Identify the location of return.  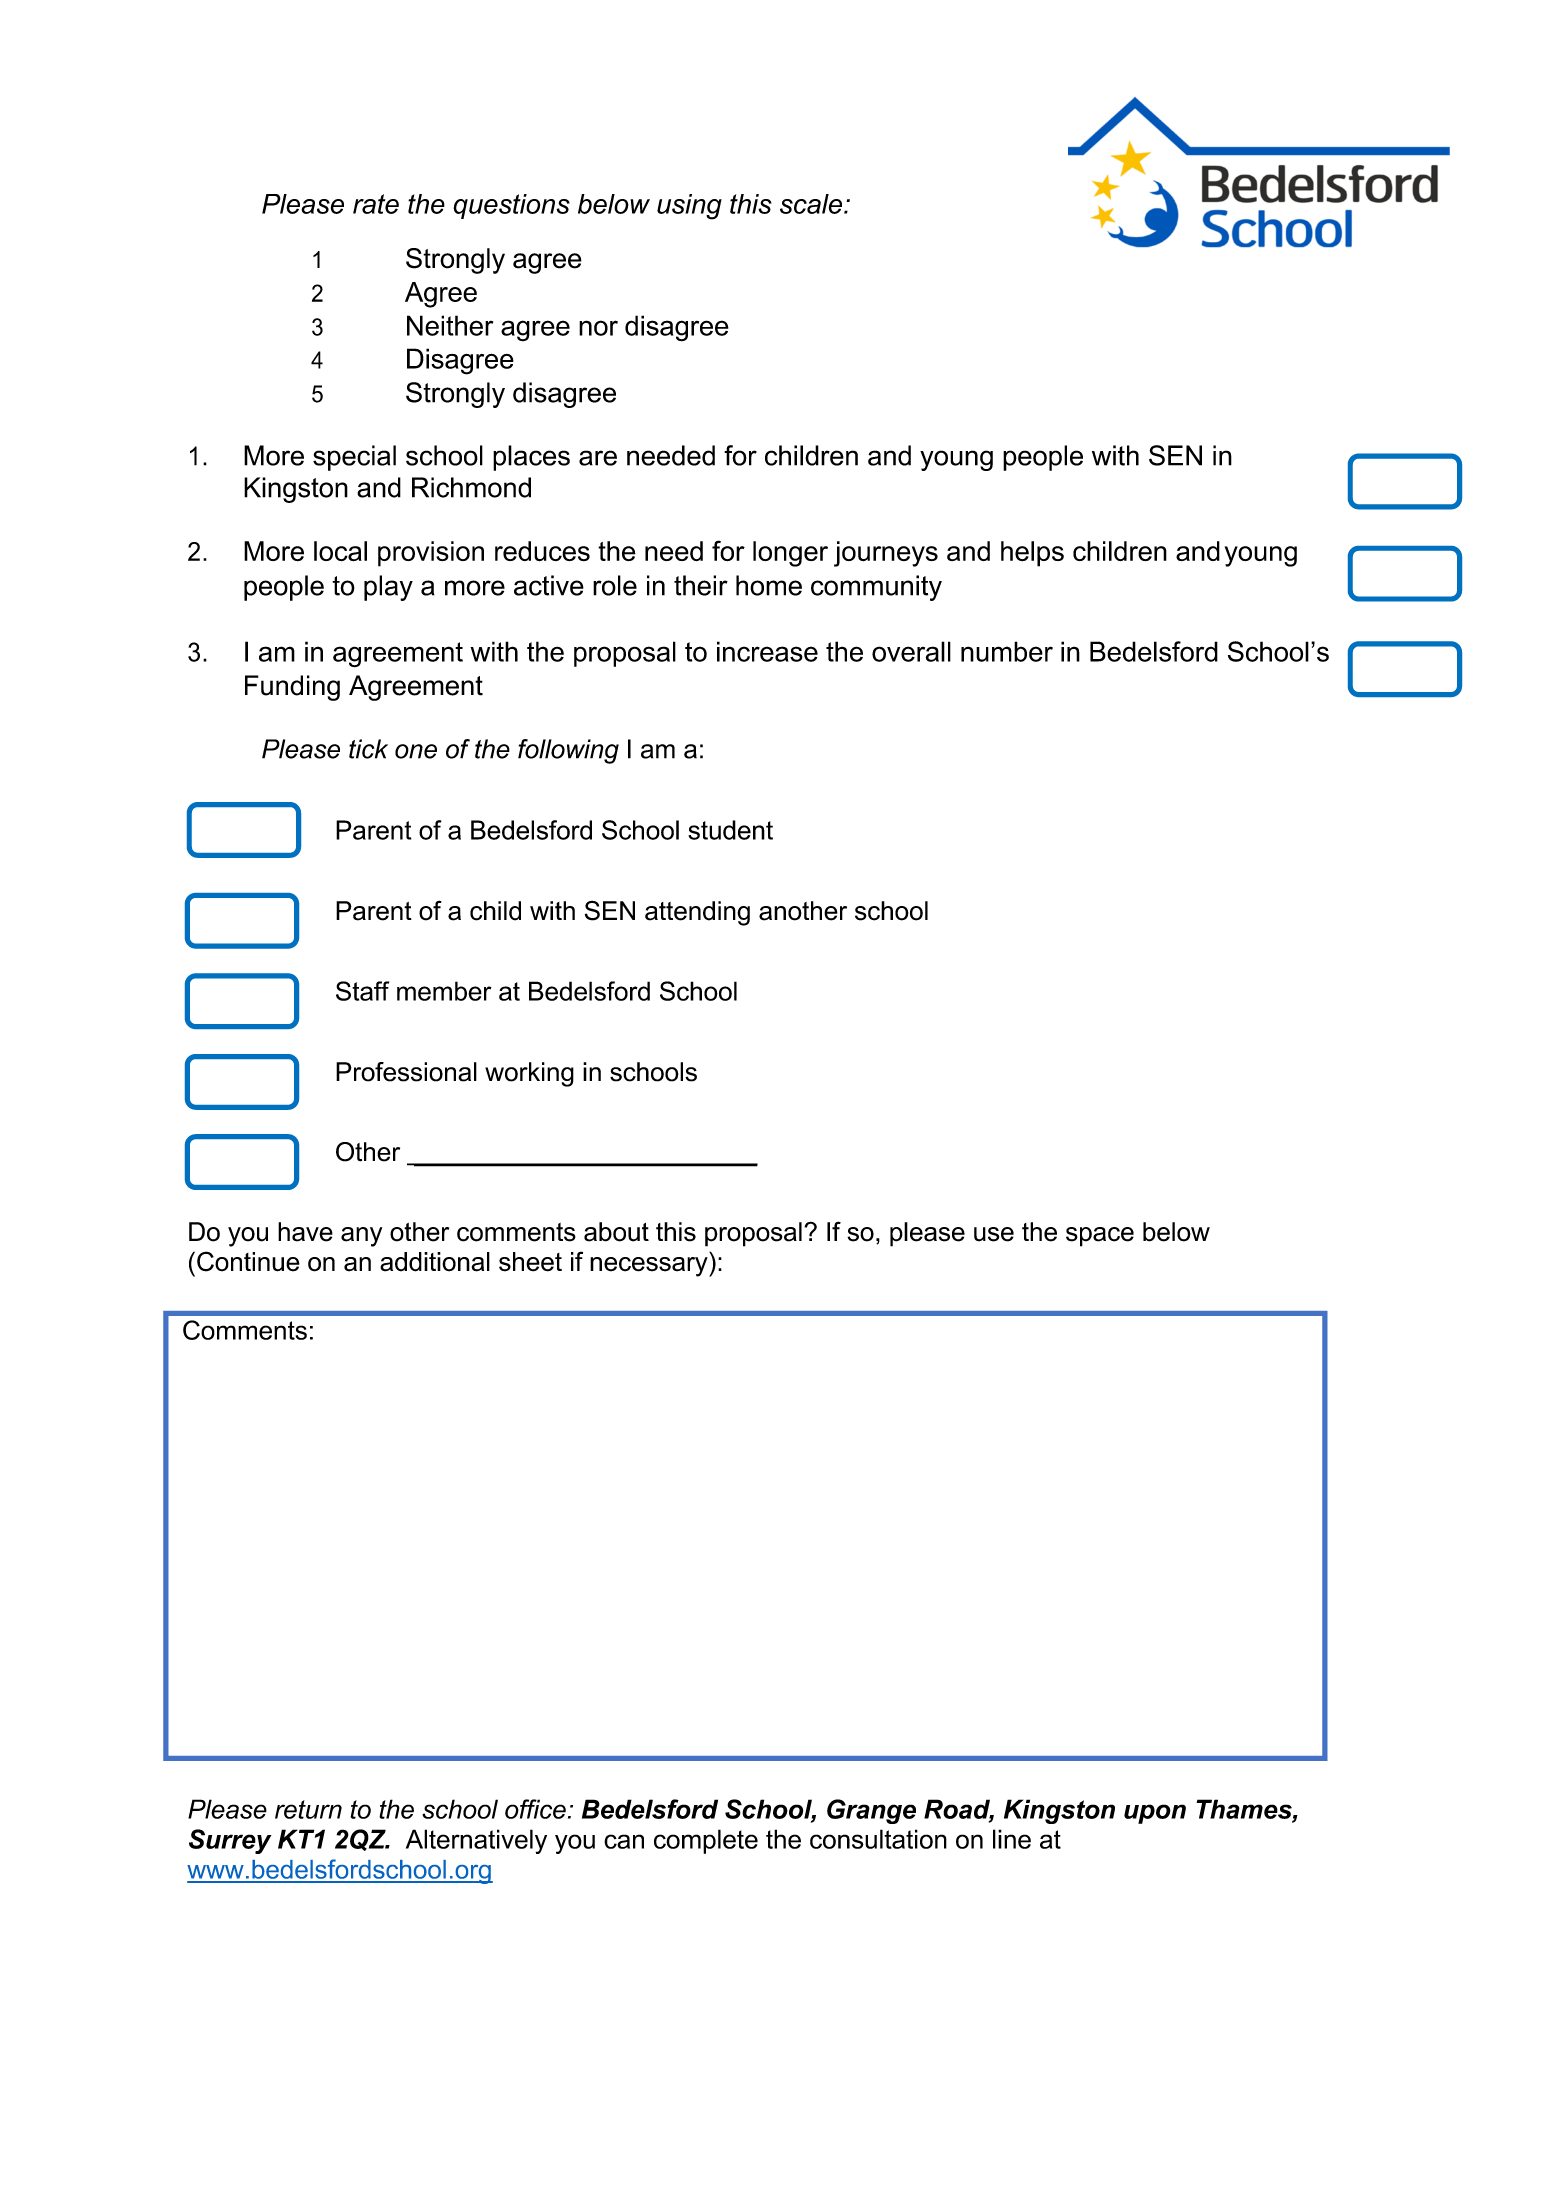
(308, 1809).
